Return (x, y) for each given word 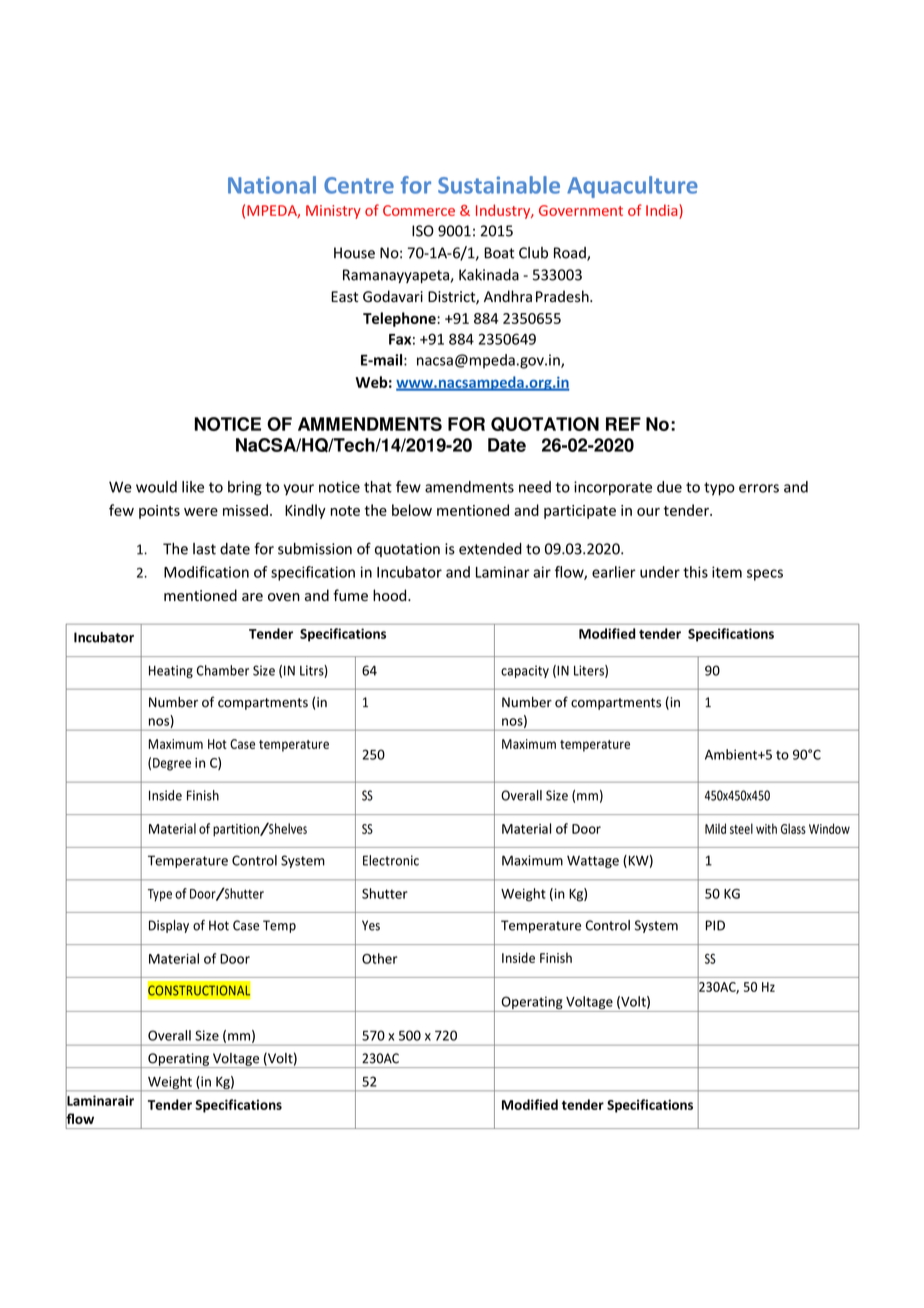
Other (380, 958)
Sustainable (499, 185)
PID (715, 925)
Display (169, 926)
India (663, 210)
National (272, 185)
